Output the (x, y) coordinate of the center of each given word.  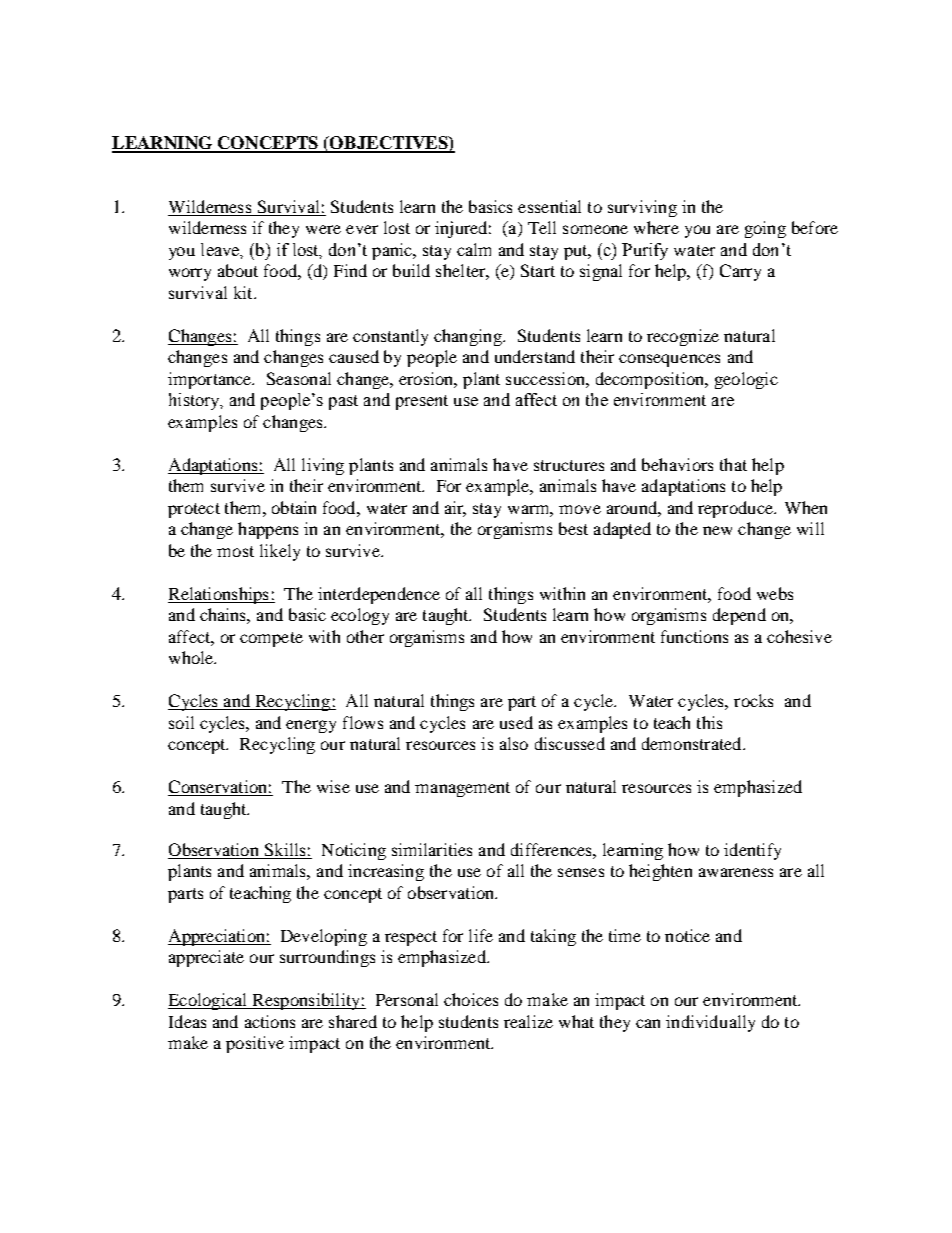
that (733, 464)
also (514, 743)
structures (569, 465)
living (323, 466)
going (765, 229)
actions (270, 1021)
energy (311, 726)
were (323, 229)
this (709, 722)
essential (549, 206)
